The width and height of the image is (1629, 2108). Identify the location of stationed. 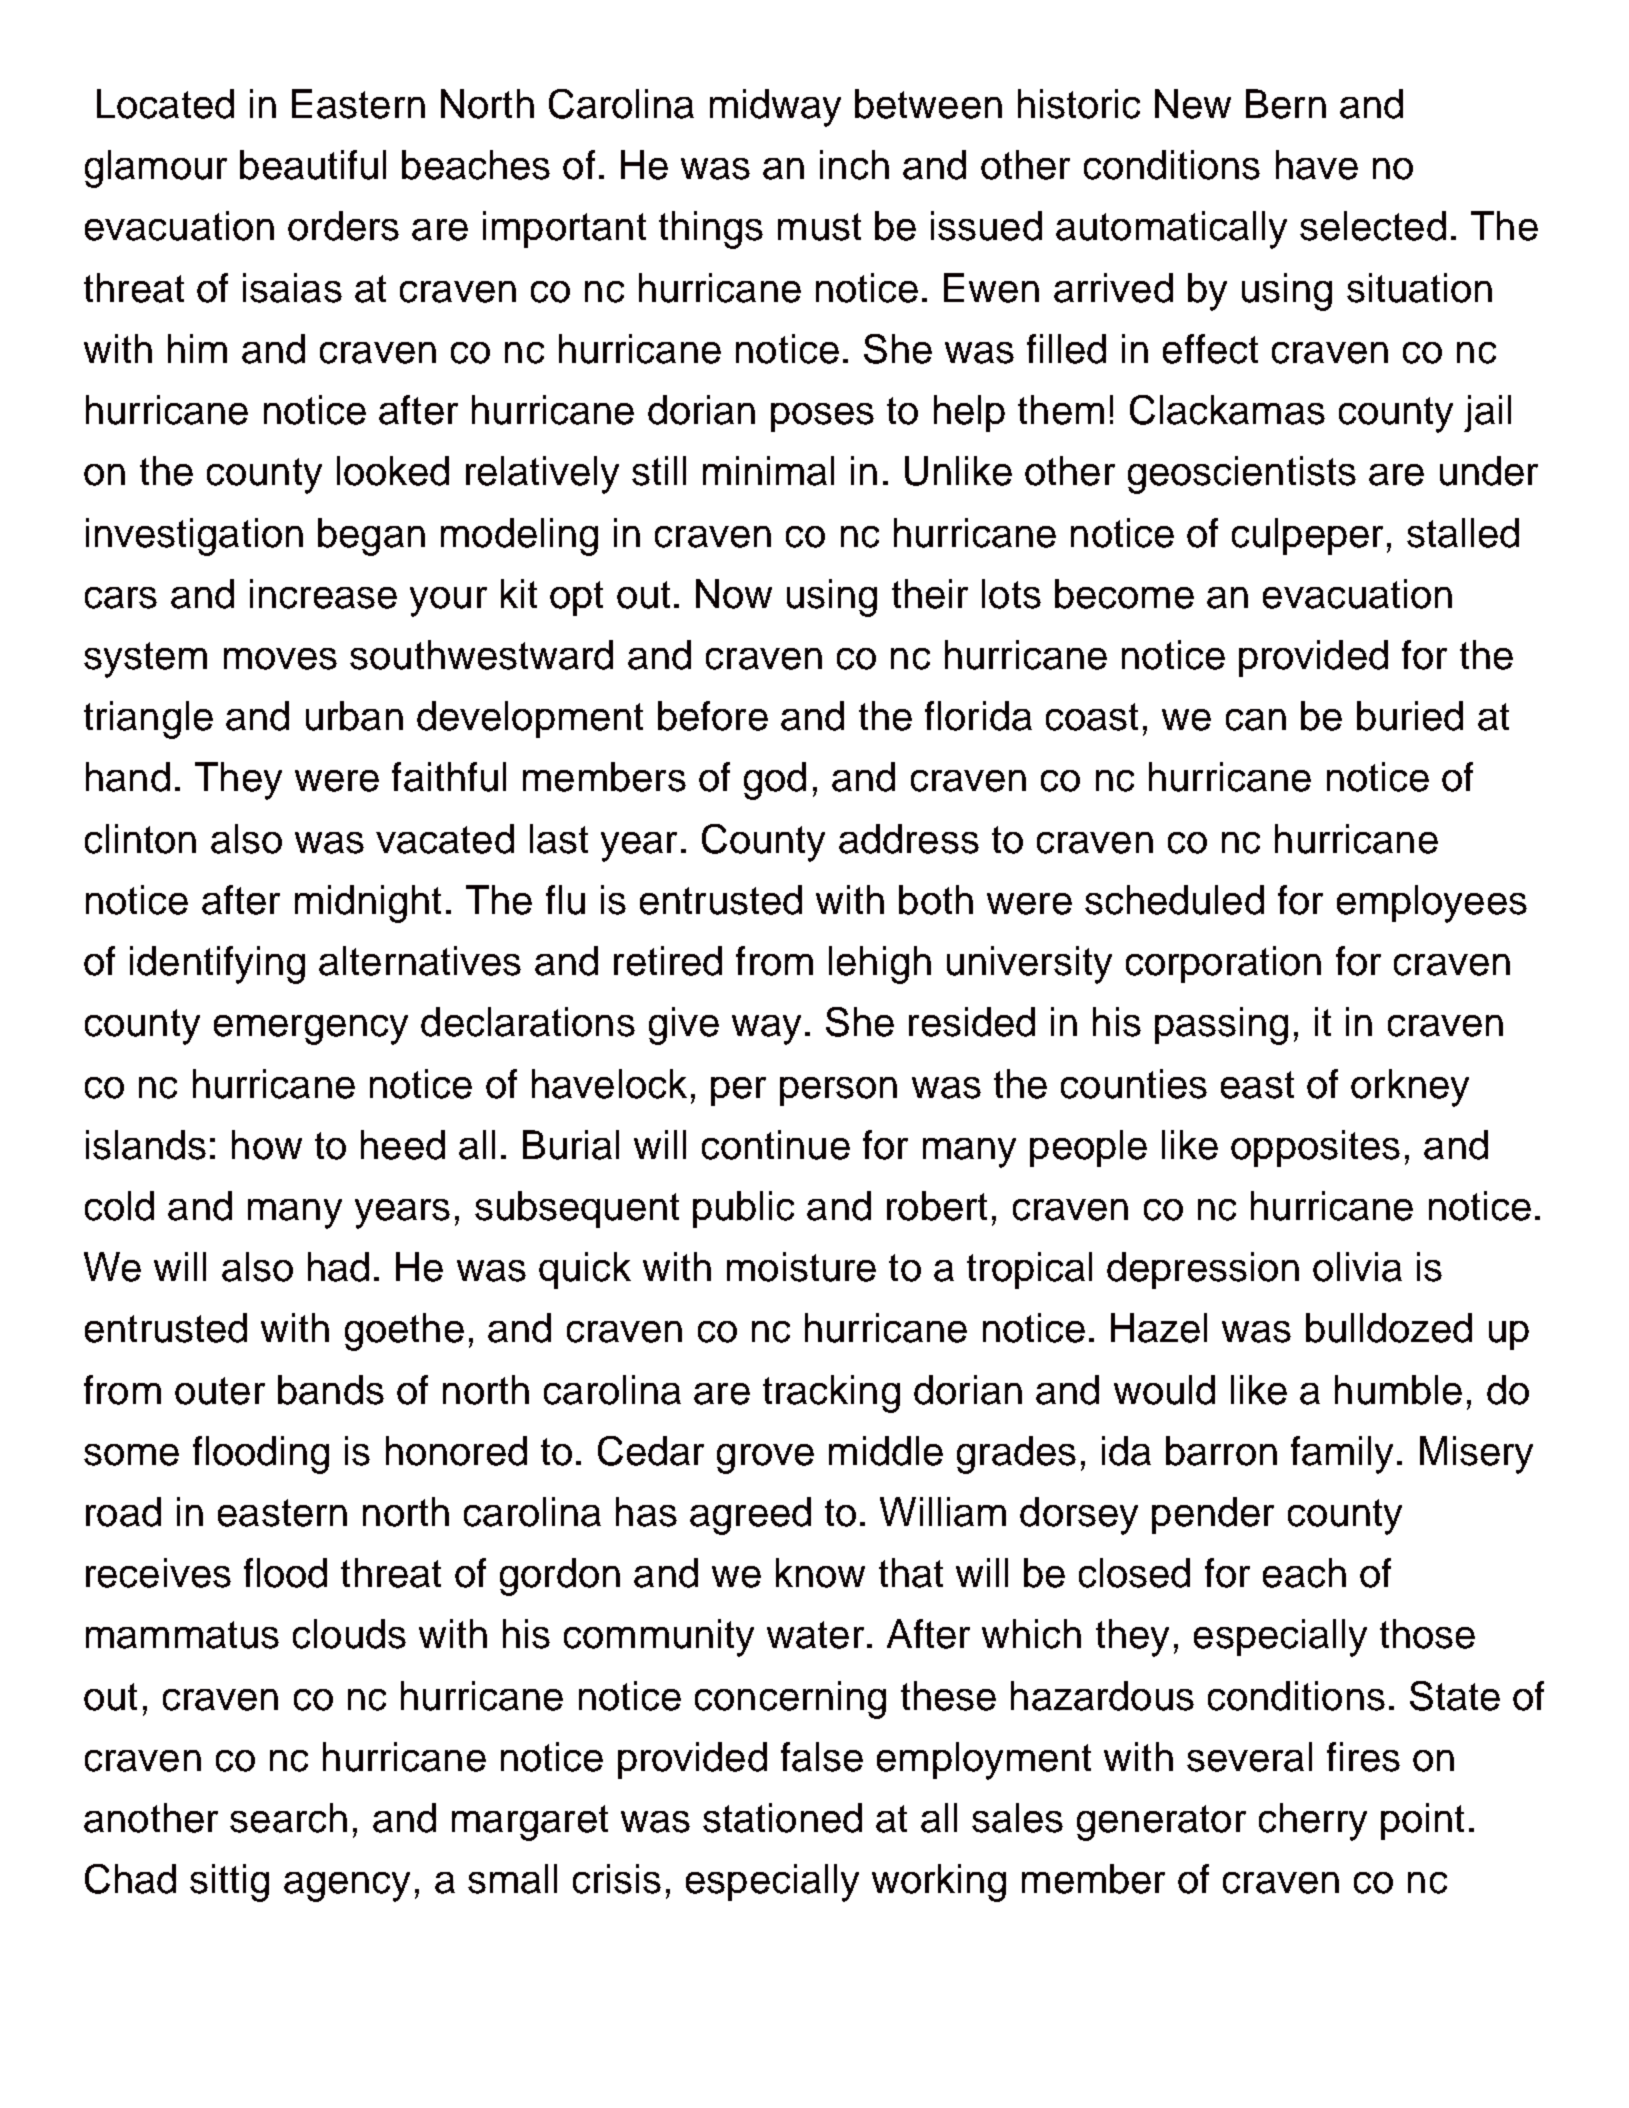
(782, 1818).
